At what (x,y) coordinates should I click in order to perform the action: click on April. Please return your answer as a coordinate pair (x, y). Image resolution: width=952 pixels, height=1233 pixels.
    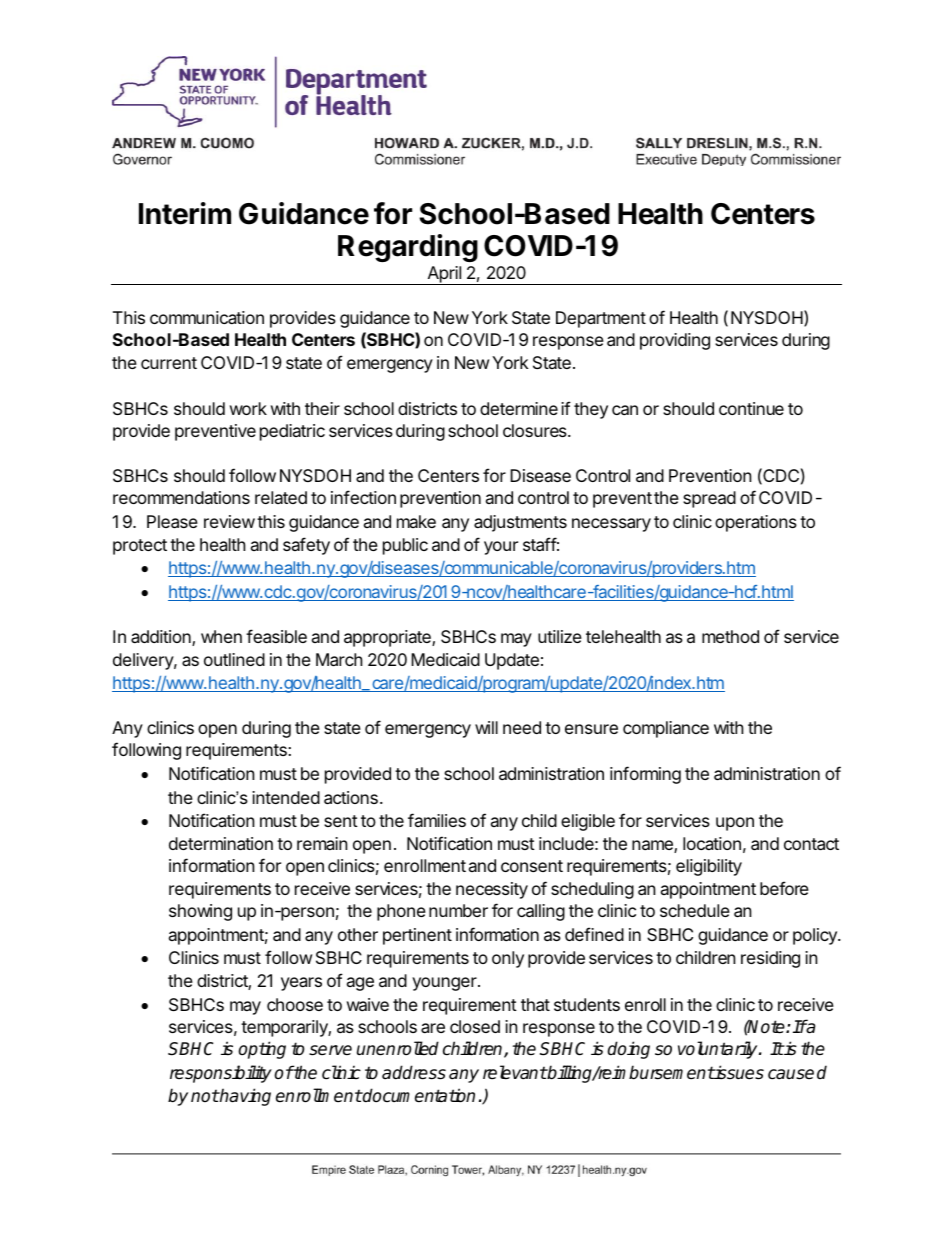
    Looking at the image, I should click on (444, 275).
